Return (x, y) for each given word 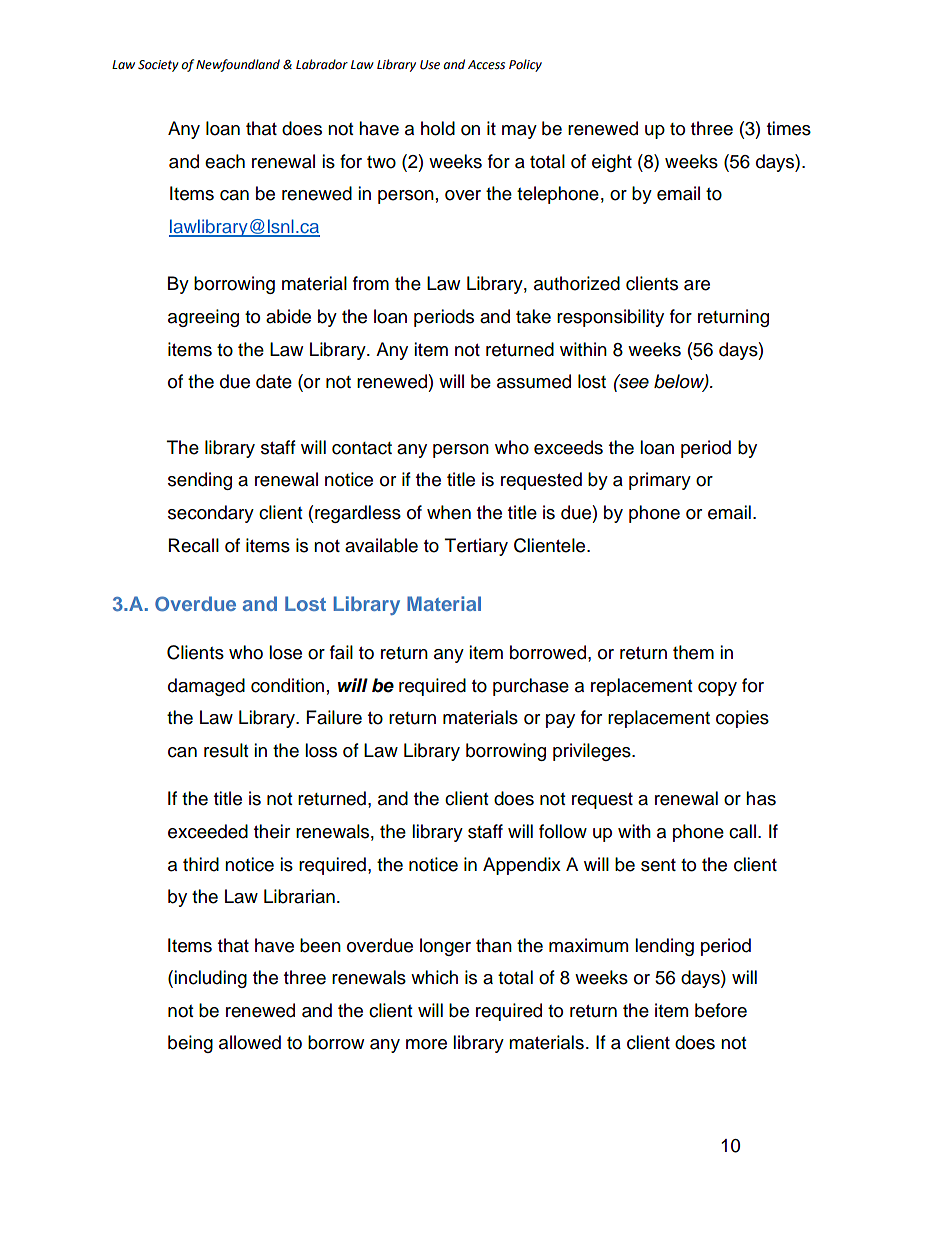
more (426, 1044)
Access (486, 65)
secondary (211, 514)
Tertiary (476, 547)
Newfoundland (238, 65)
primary (660, 481)
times (789, 128)
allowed (250, 1042)
